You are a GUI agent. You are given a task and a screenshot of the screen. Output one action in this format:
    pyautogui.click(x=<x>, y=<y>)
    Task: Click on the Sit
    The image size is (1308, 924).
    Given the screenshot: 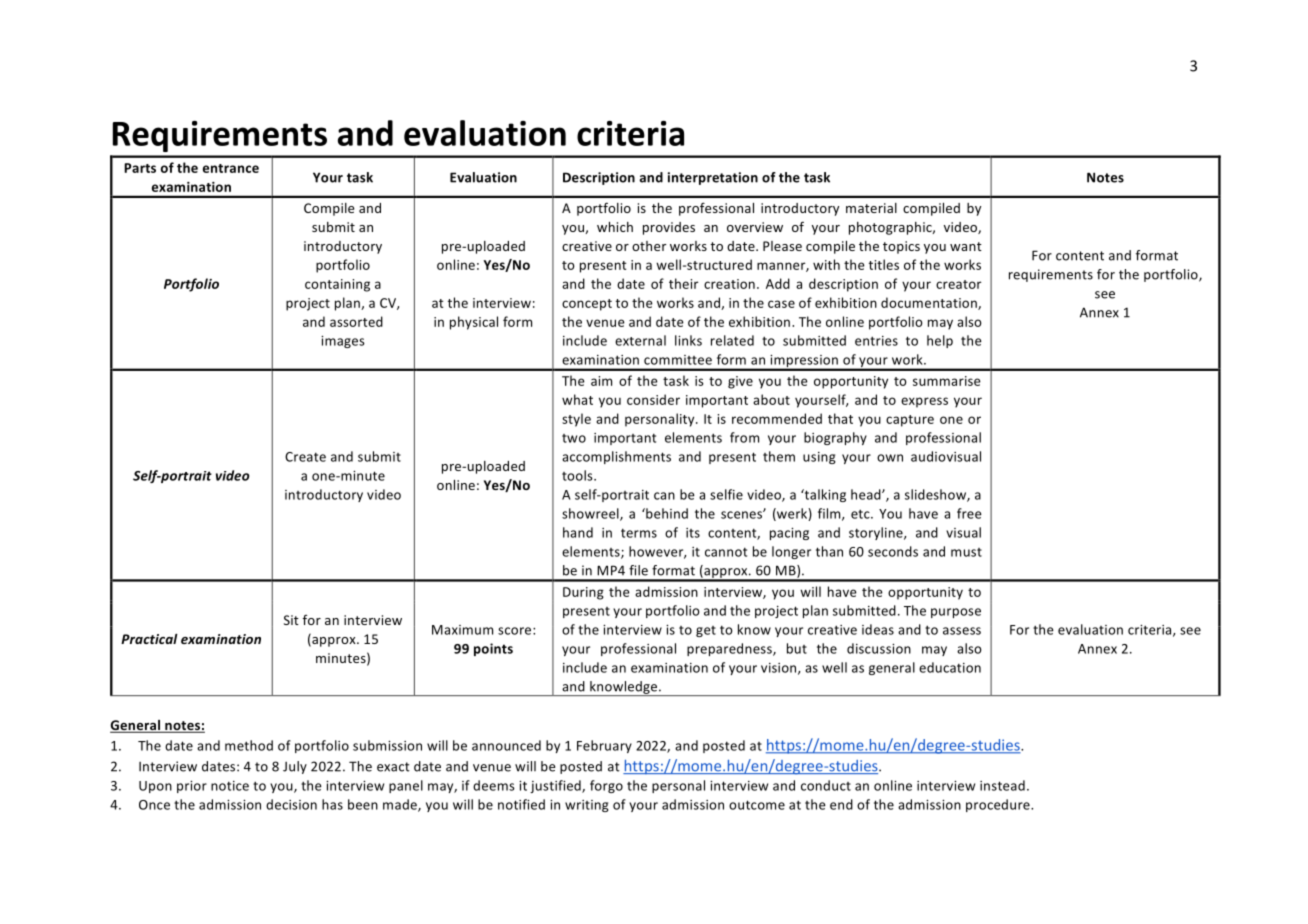 What is the action you would take?
    pyautogui.click(x=291, y=620)
